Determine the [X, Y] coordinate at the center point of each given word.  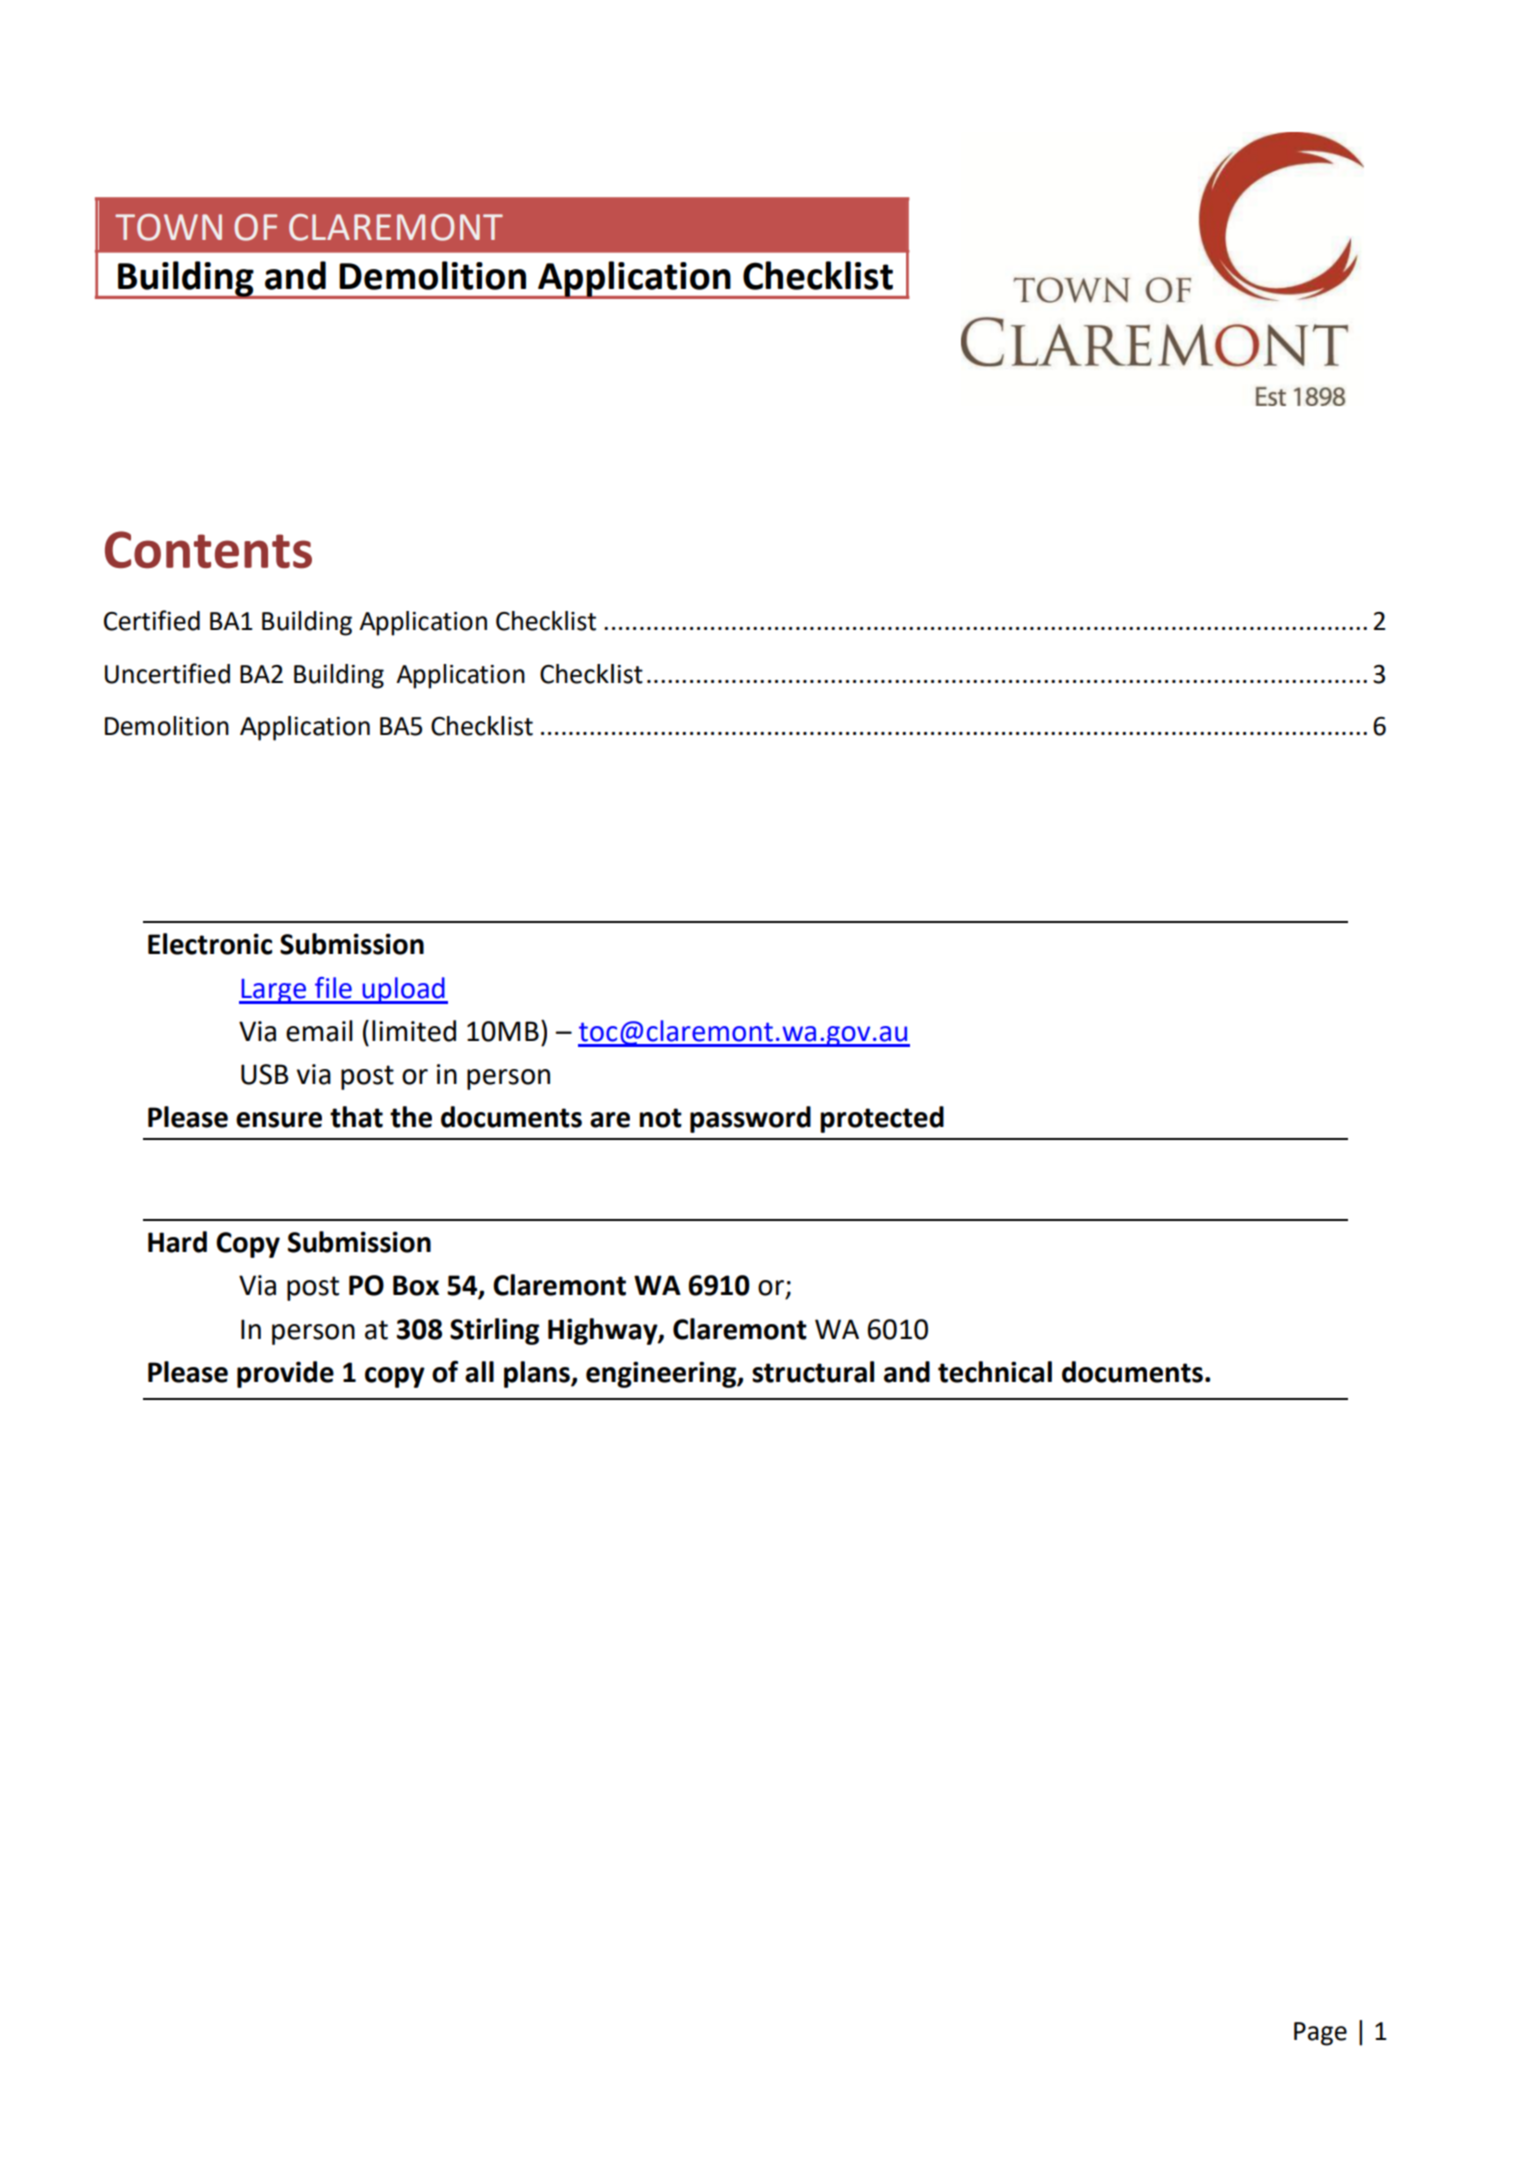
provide [285, 1374]
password [750, 1119]
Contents [208, 550]
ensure [279, 1120]
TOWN [168, 227]
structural [813, 1372]
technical [995, 1372]
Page [1320, 2034]
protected [882, 1119]
